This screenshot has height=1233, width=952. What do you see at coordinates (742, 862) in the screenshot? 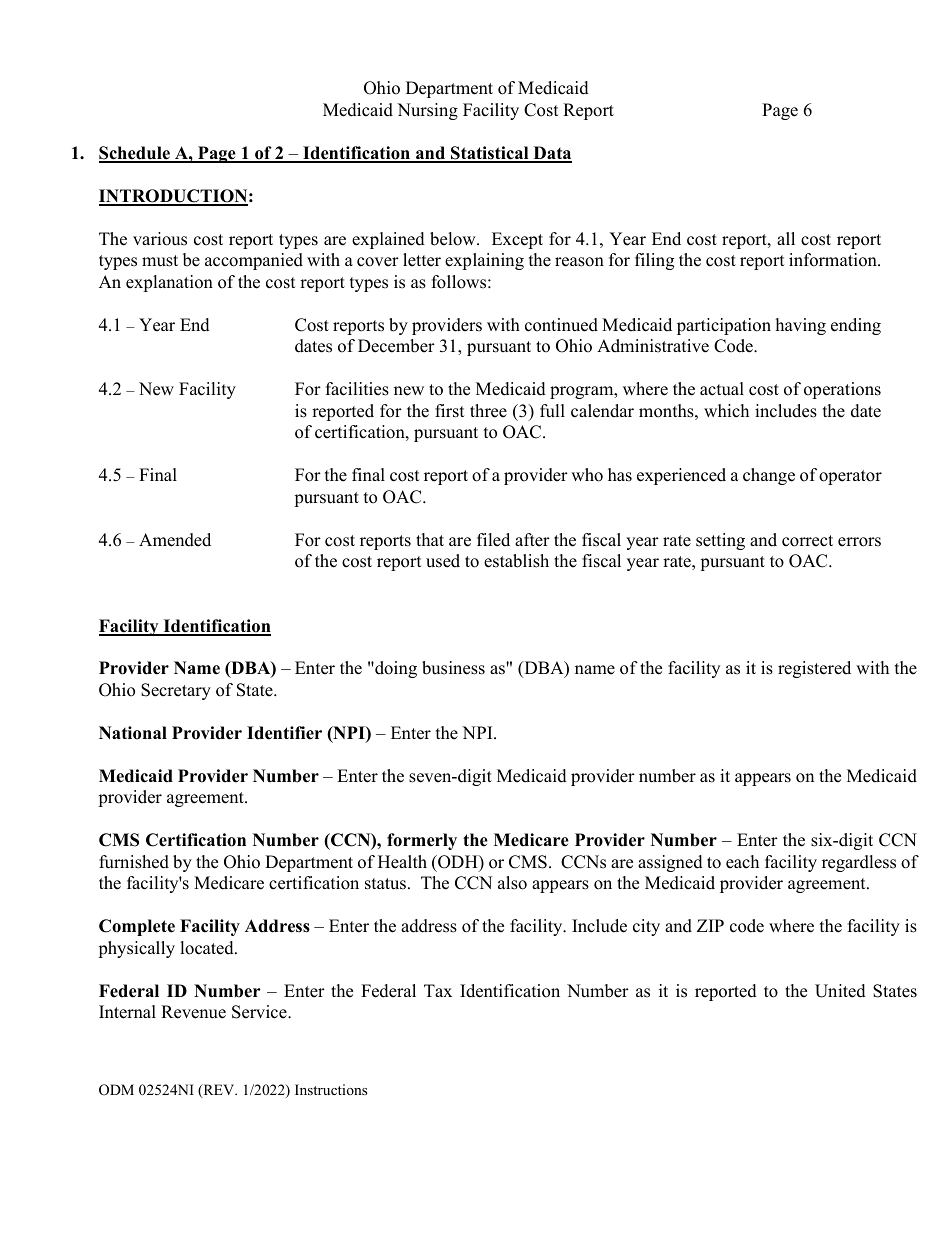
I see `each` at bounding box center [742, 862].
